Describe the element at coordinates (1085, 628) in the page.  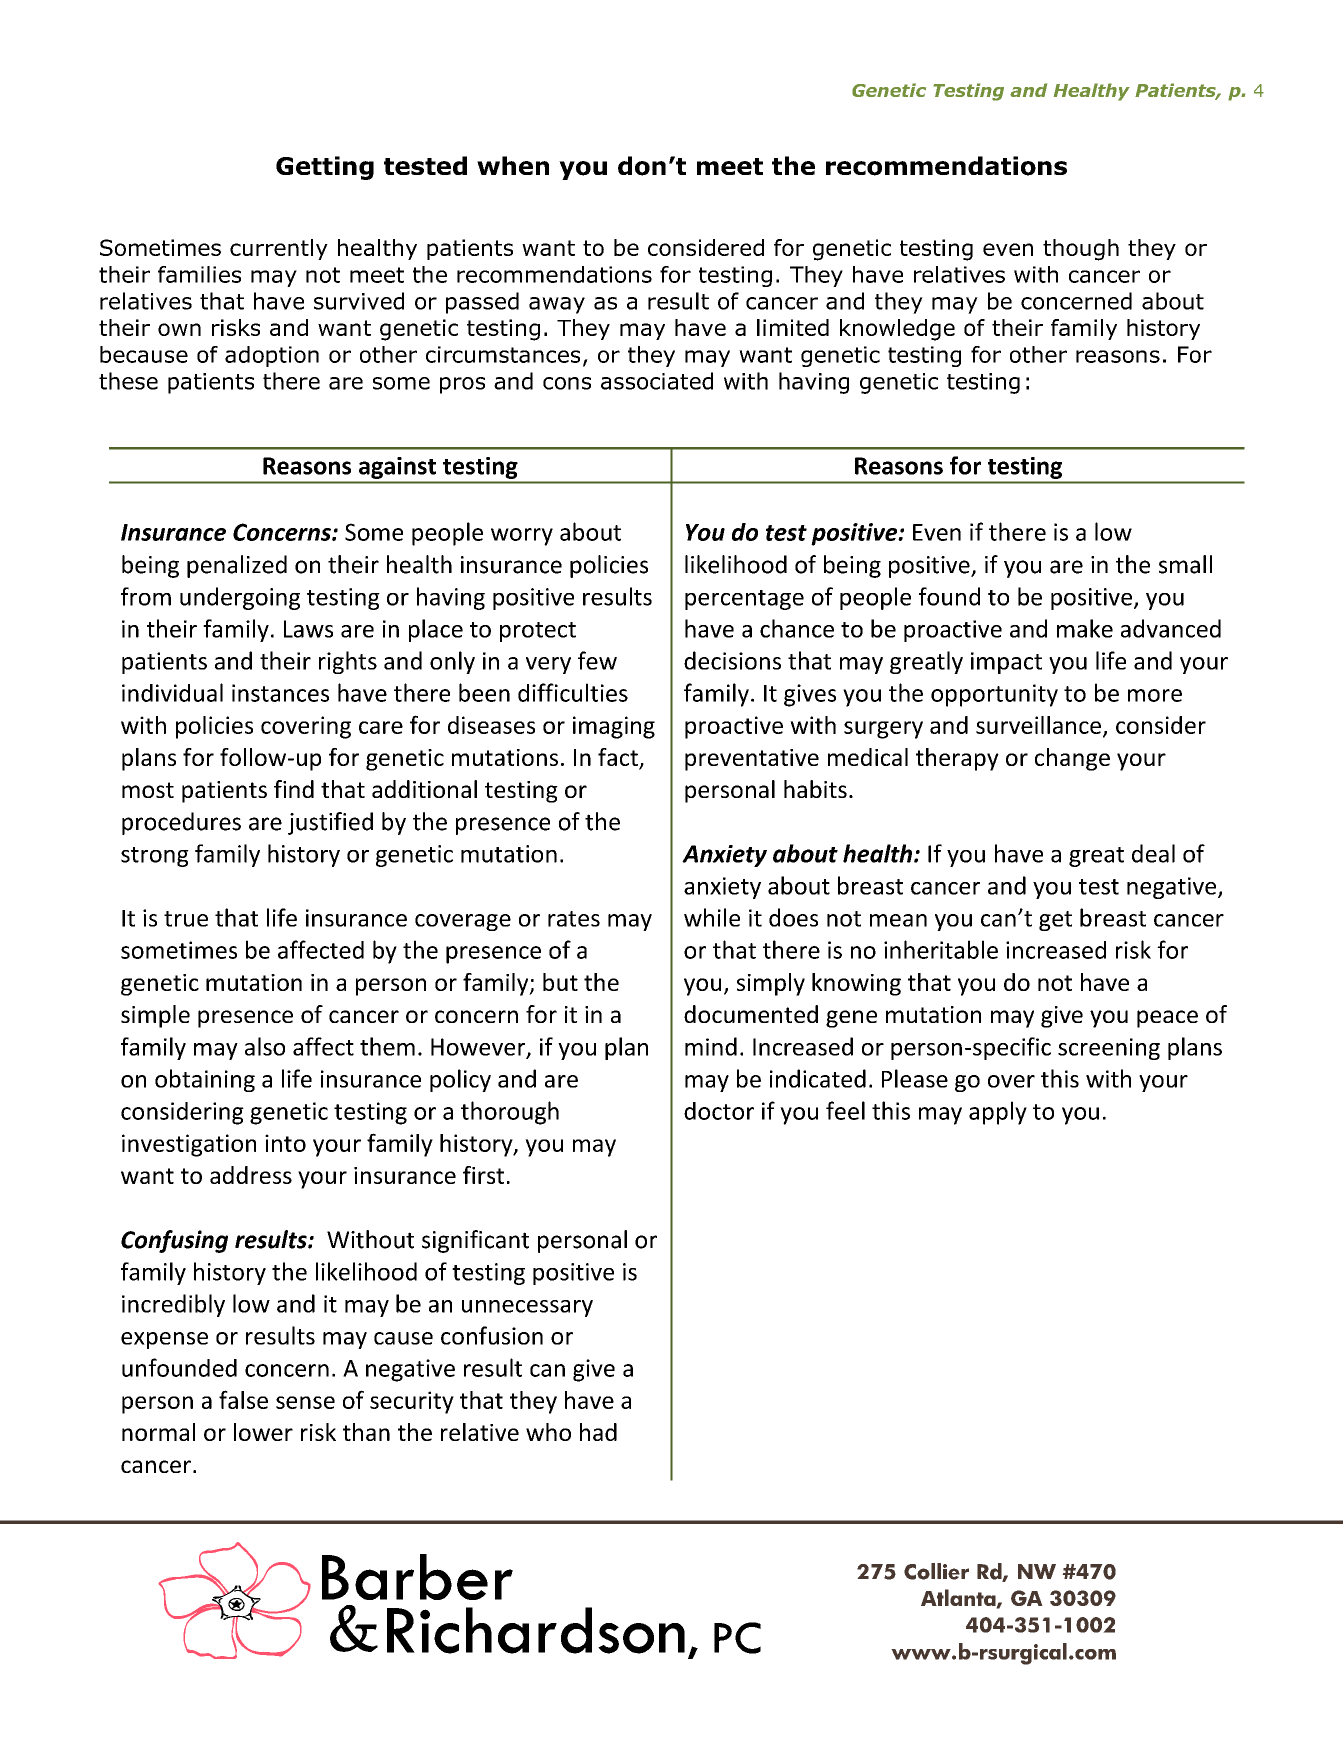
I see `make` at that location.
